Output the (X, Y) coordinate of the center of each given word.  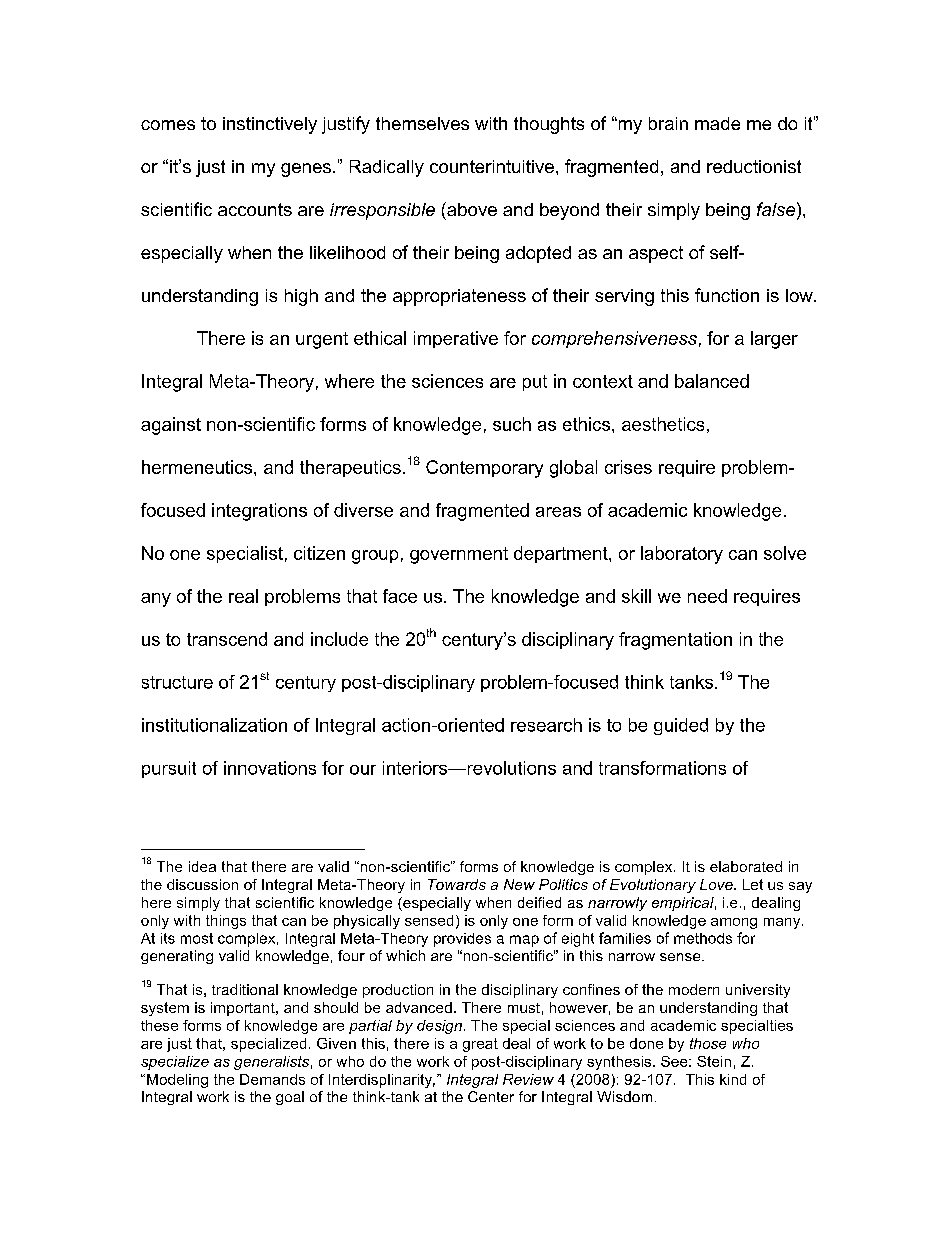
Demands (272, 1079)
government (459, 555)
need (707, 596)
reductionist (754, 166)
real (243, 596)
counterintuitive (492, 166)
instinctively (270, 125)
